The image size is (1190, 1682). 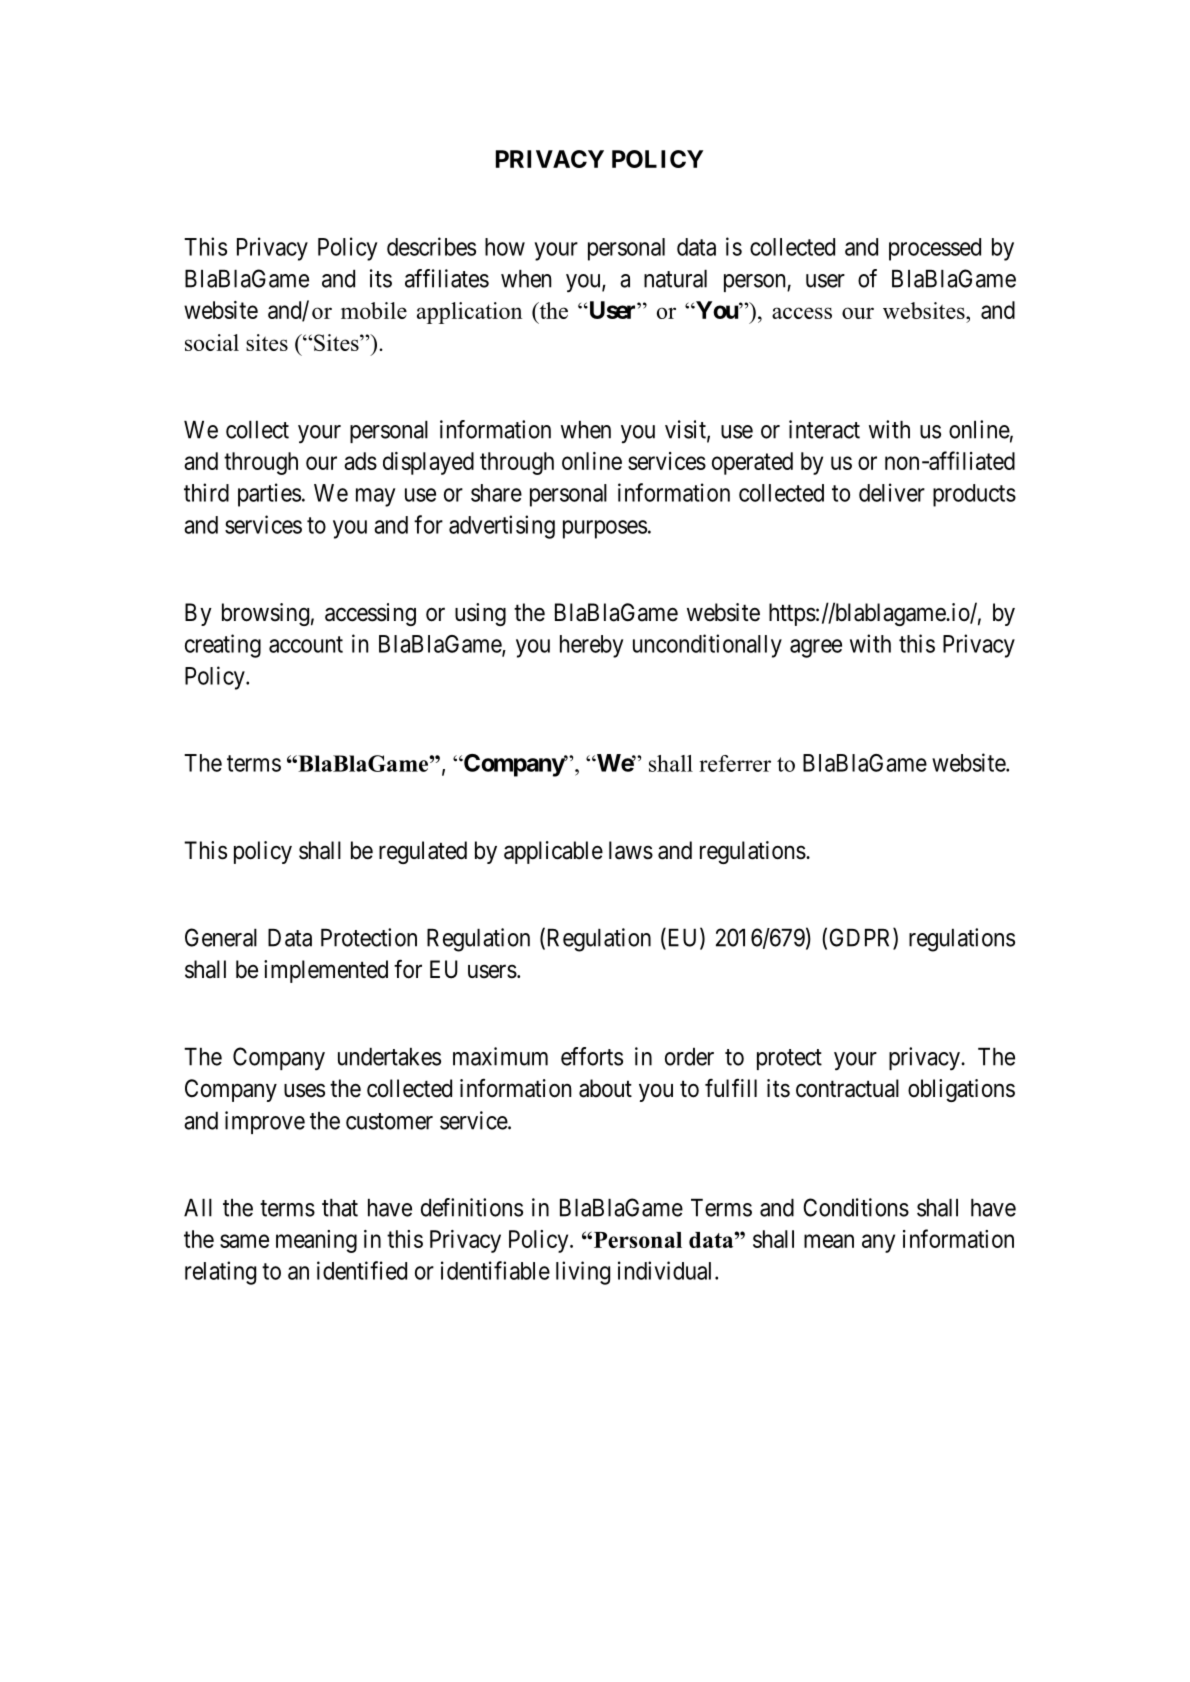 What do you see at coordinates (326, 971) in the image?
I see `implemented` at bounding box center [326, 971].
